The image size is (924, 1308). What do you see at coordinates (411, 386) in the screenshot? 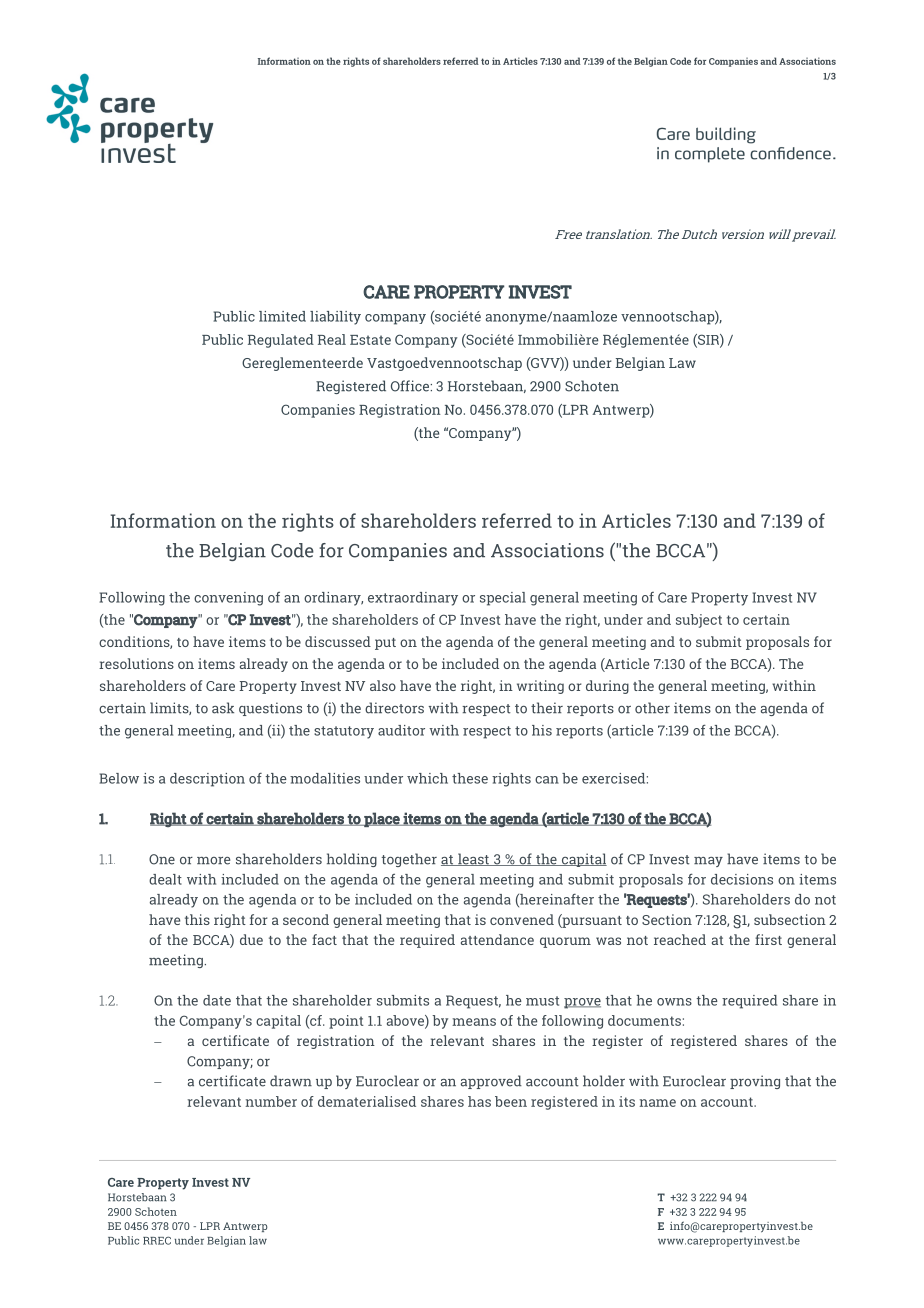
I see `Office` at bounding box center [411, 386].
